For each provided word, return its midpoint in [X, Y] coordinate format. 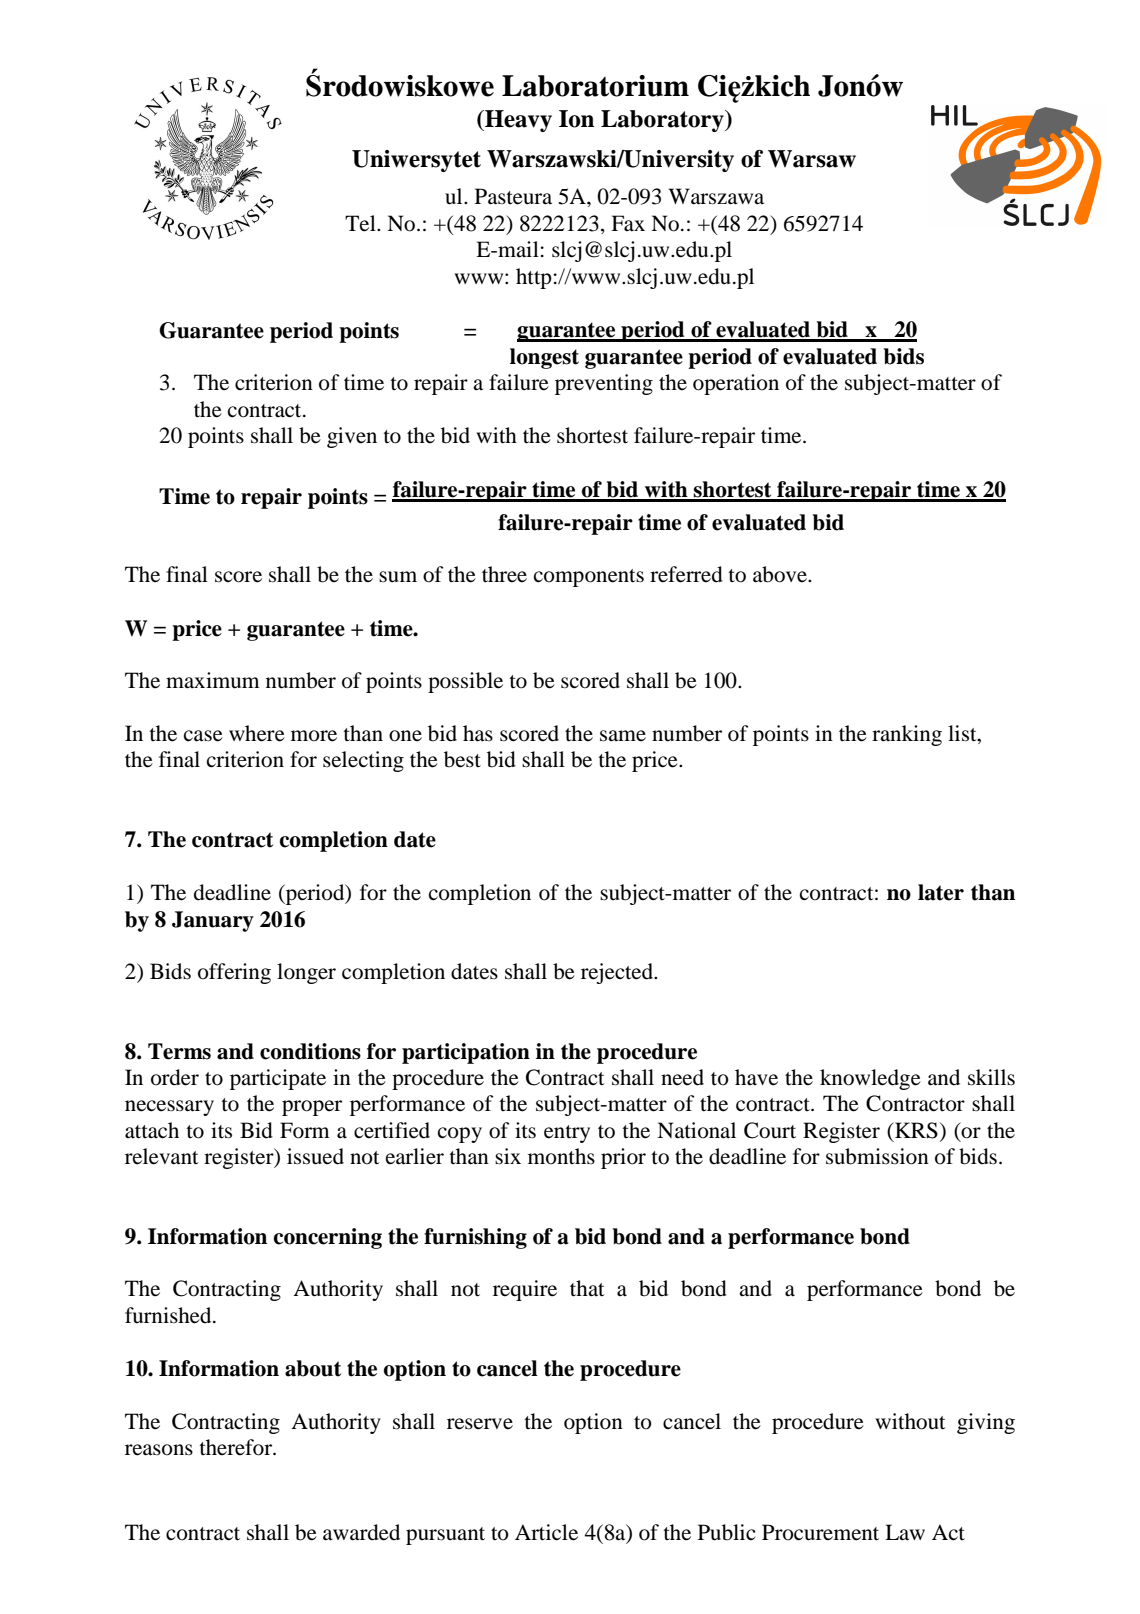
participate [278, 1079]
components [589, 578]
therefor [237, 1447]
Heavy [517, 121]
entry [567, 1134]
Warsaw [812, 159]
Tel [361, 223]
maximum [213, 680]
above [781, 574]
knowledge [870, 1079]
